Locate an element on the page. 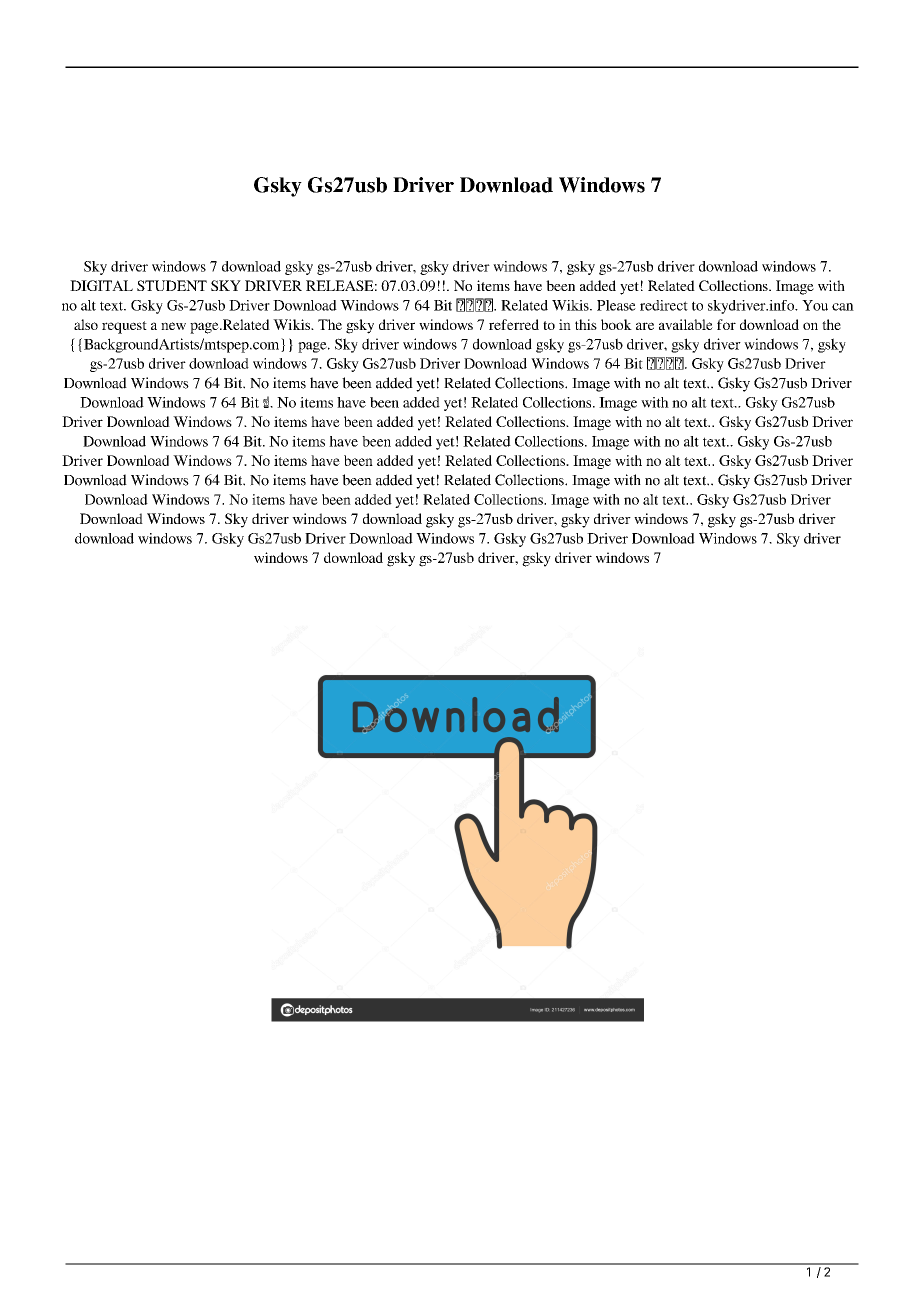 The width and height of the document is (924, 1308). referred is located at coordinates (514, 324).
